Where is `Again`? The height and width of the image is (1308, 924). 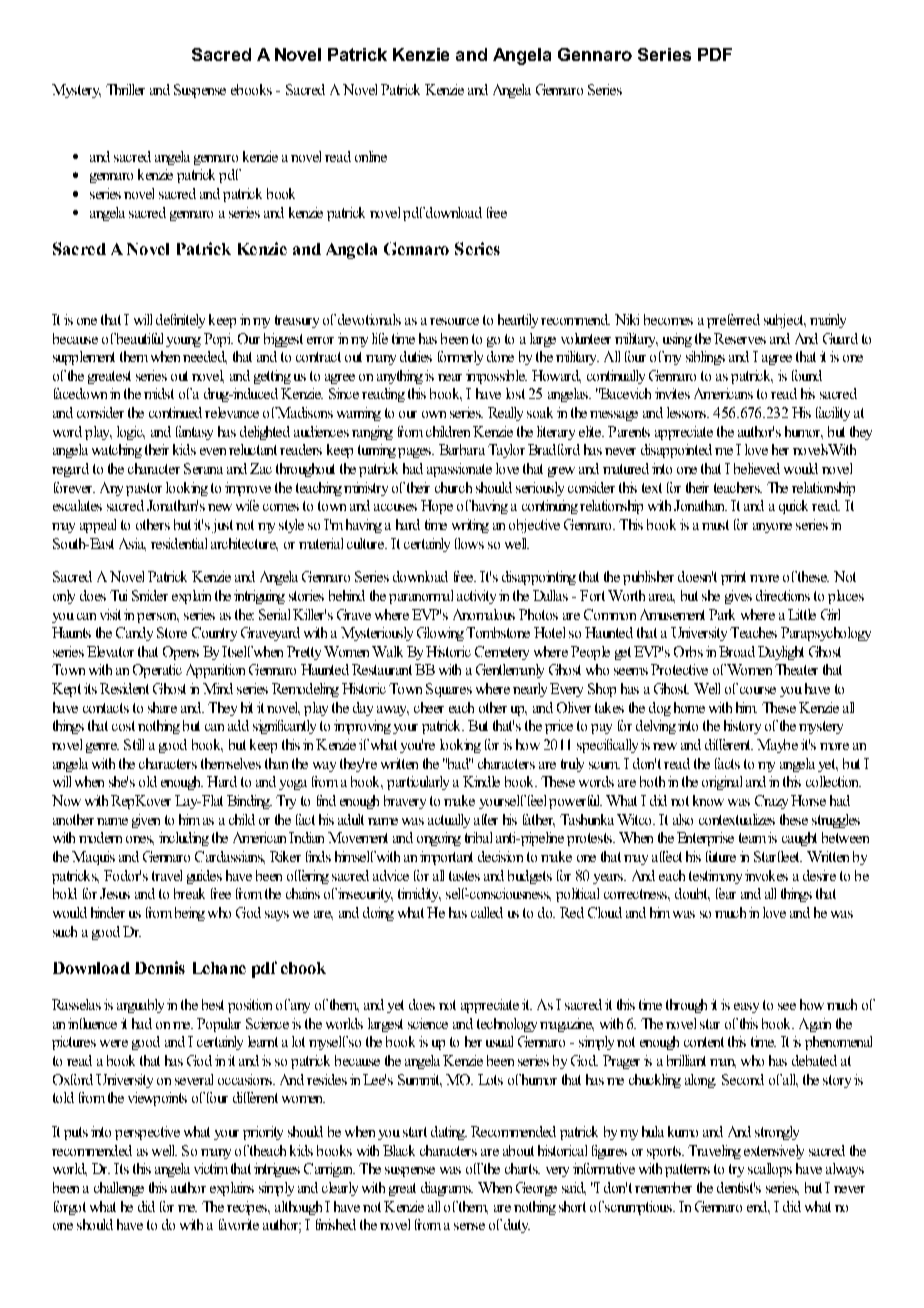
Again is located at coordinates (815, 1025).
